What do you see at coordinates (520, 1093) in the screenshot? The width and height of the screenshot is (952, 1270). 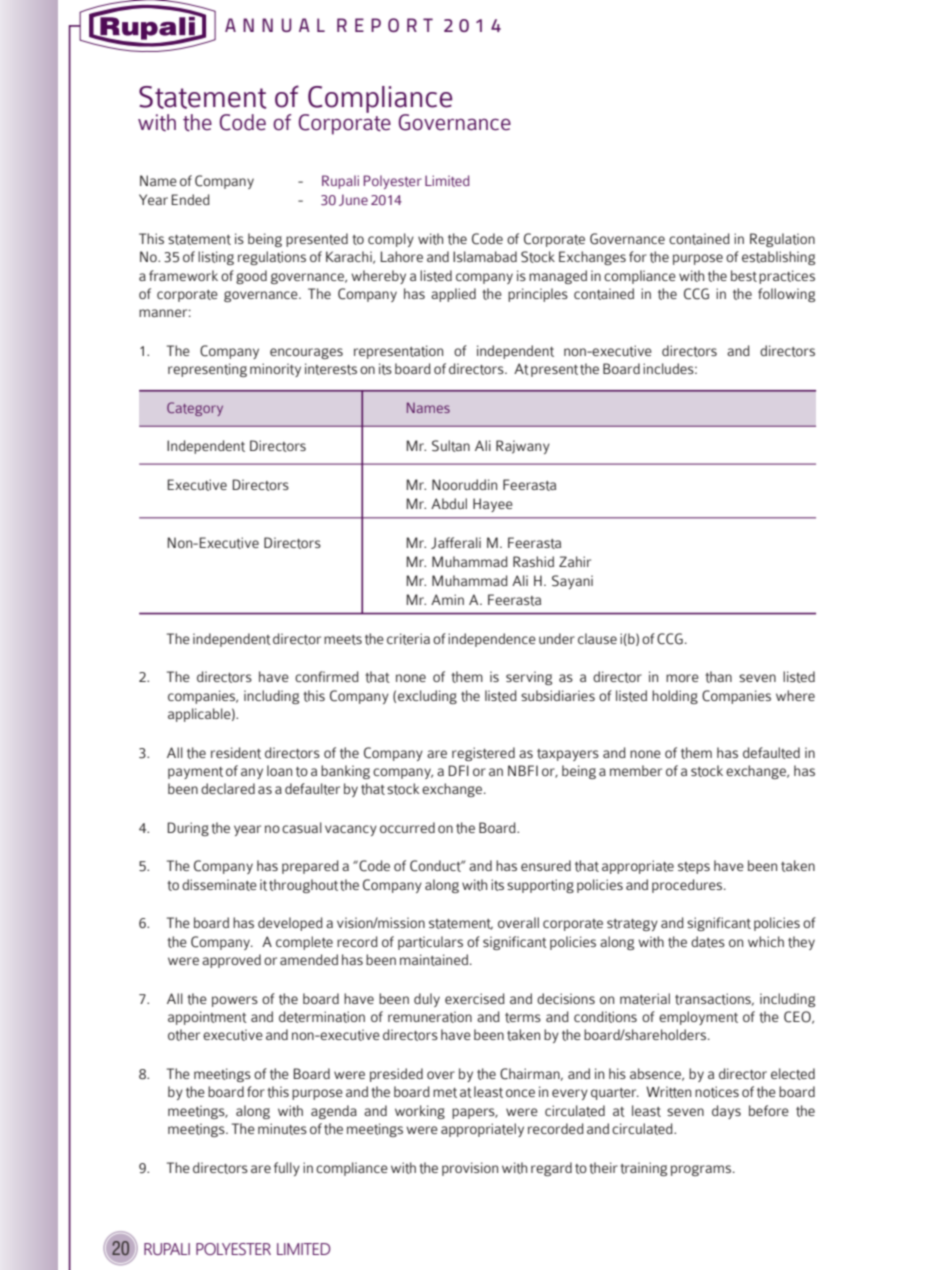 I see `once` at bounding box center [520, 1093].
